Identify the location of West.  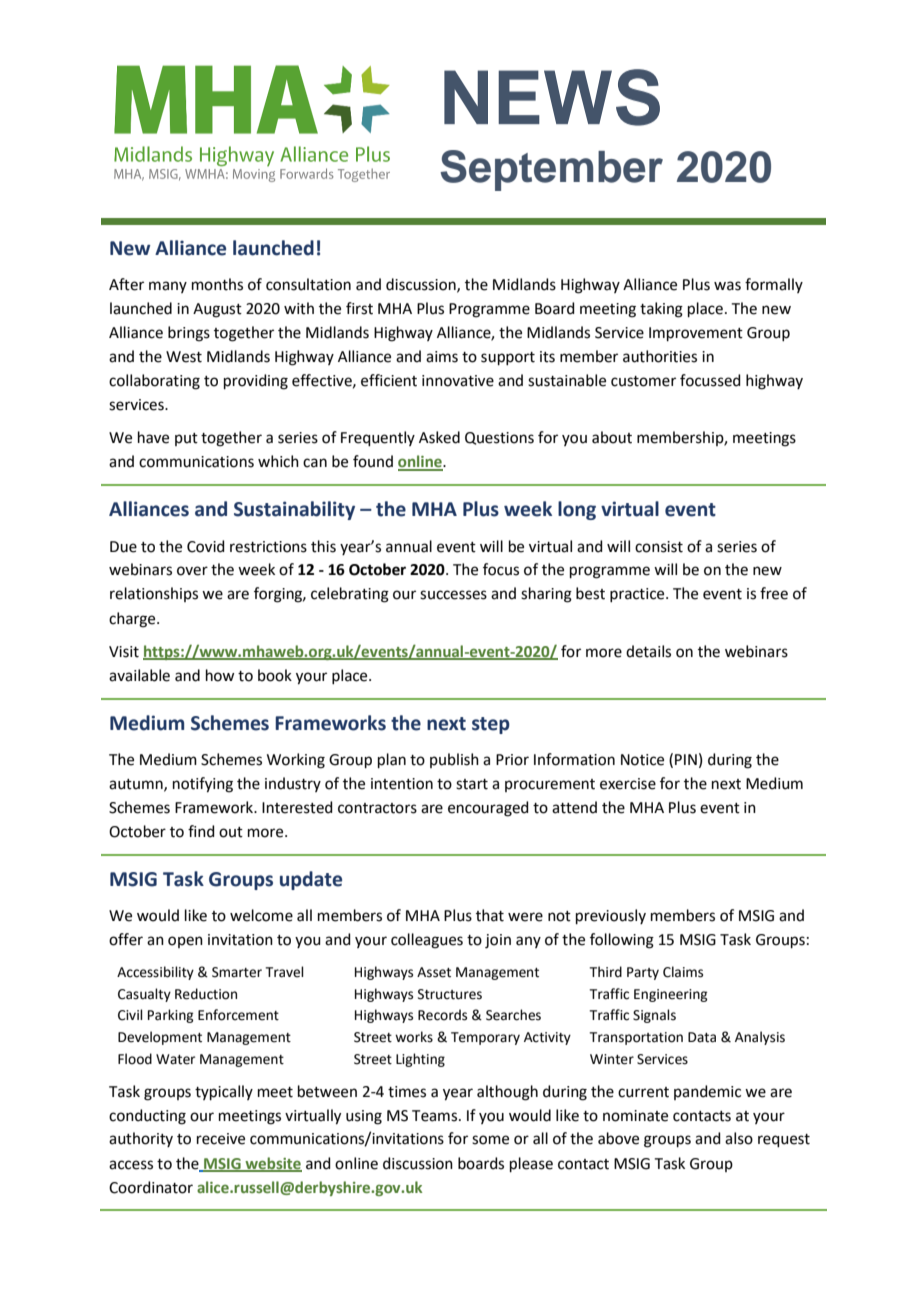
(184, 357).
